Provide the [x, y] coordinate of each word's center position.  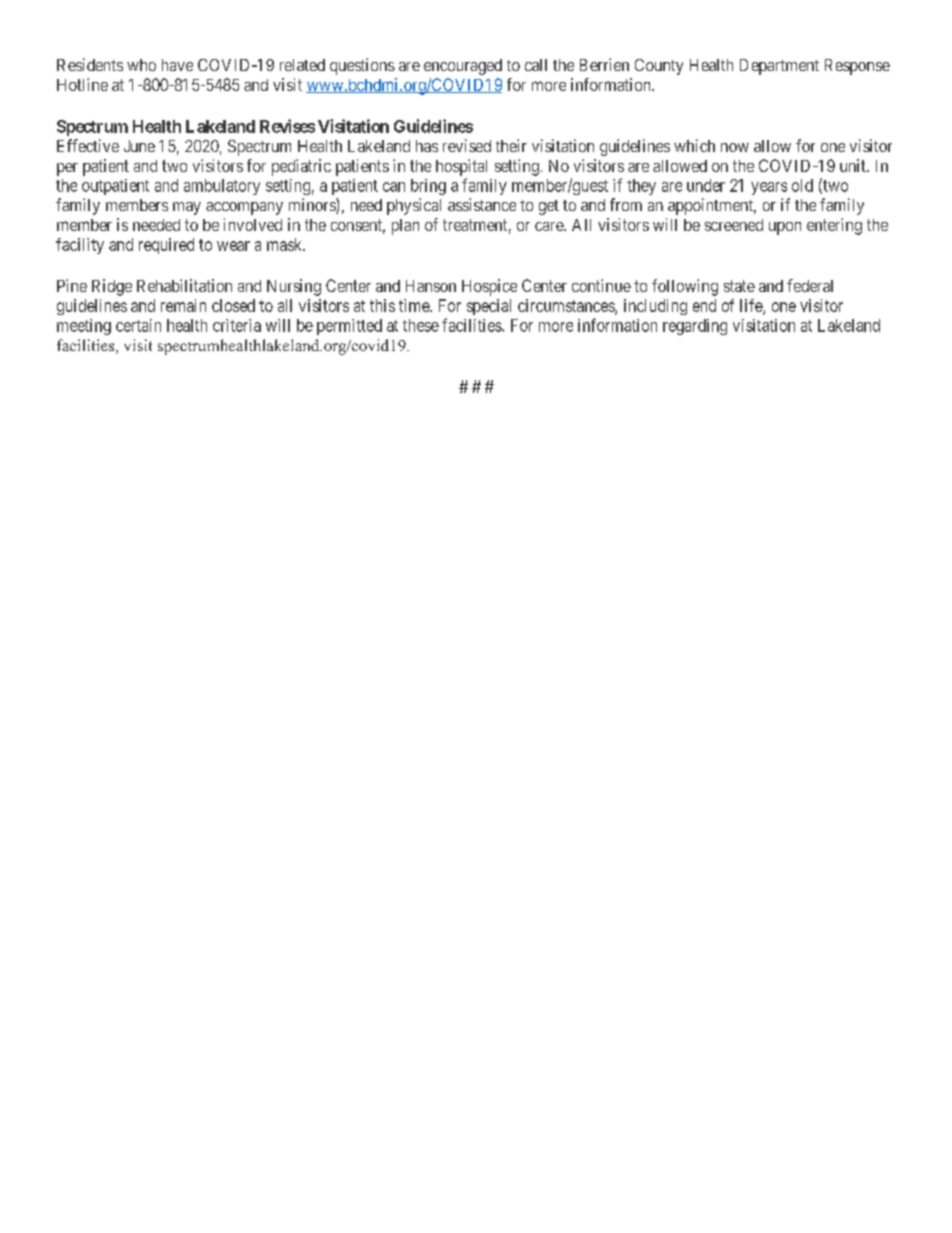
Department [779, 67]
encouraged [463, 67]
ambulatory [222, 187]
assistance [482, 204]
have [177, 65]
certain [138, 325]
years [769, 188]
